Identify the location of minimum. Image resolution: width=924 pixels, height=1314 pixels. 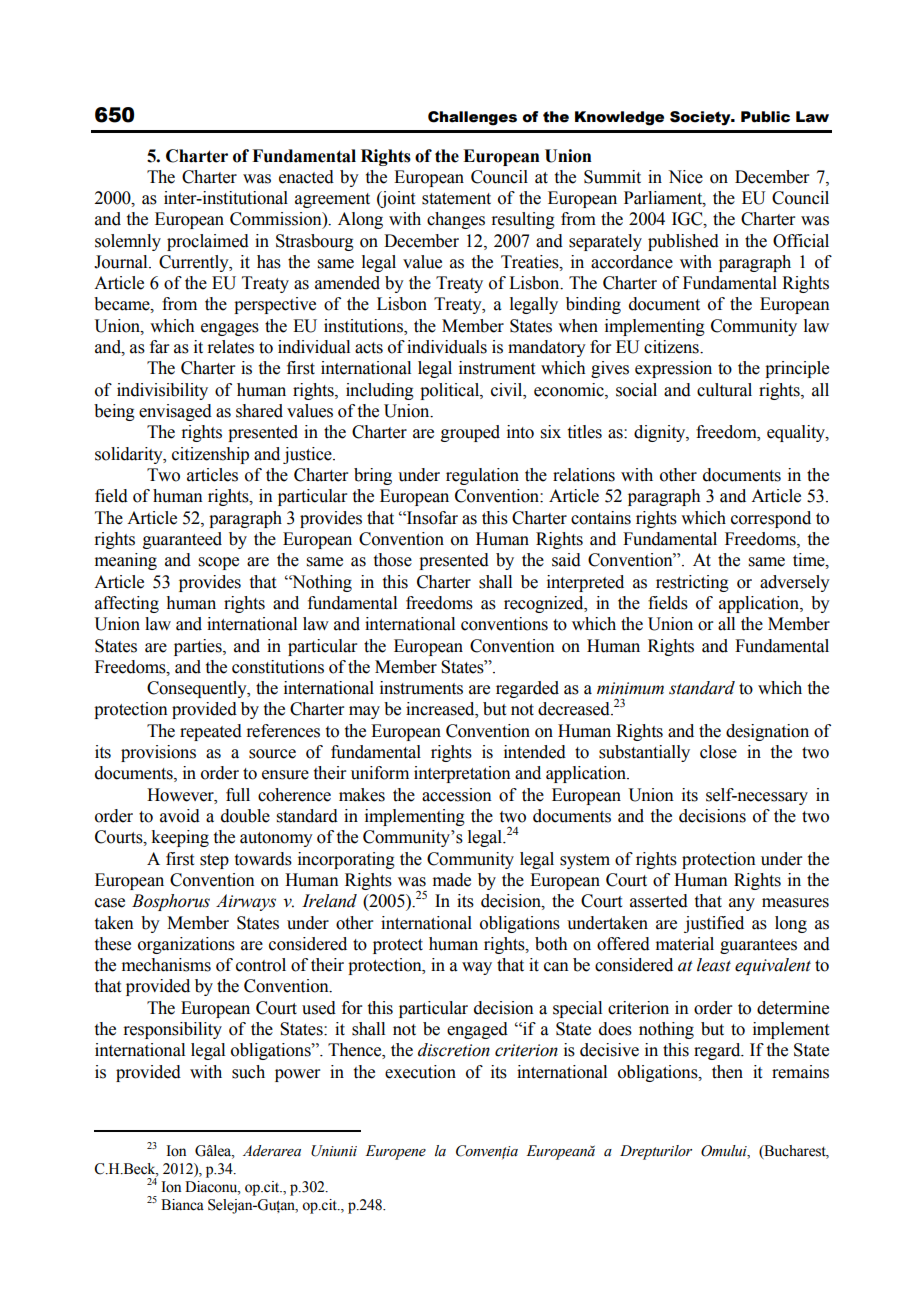
(630, 688).
